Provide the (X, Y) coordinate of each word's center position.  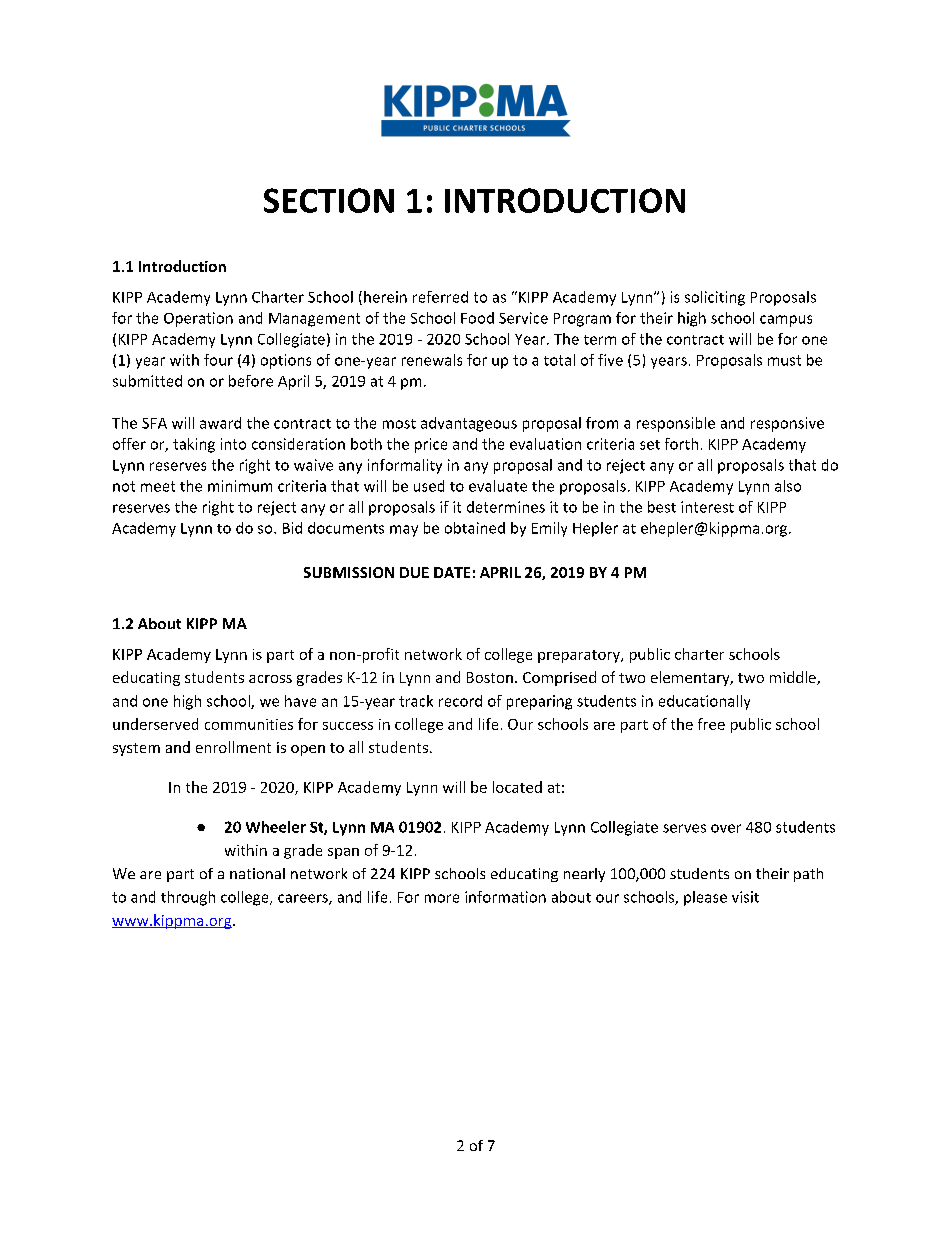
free (711, 724)
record (460, 701)
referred (440, 297)
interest (707, 507)
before (251, 381)
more (442, 898)
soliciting (715, 298)
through (188, 898)
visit (745, 897)
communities (249, 724)
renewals (432, 360)
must (784, 360)
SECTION (329, 200)
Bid (292, 528)
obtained (475, 528)
